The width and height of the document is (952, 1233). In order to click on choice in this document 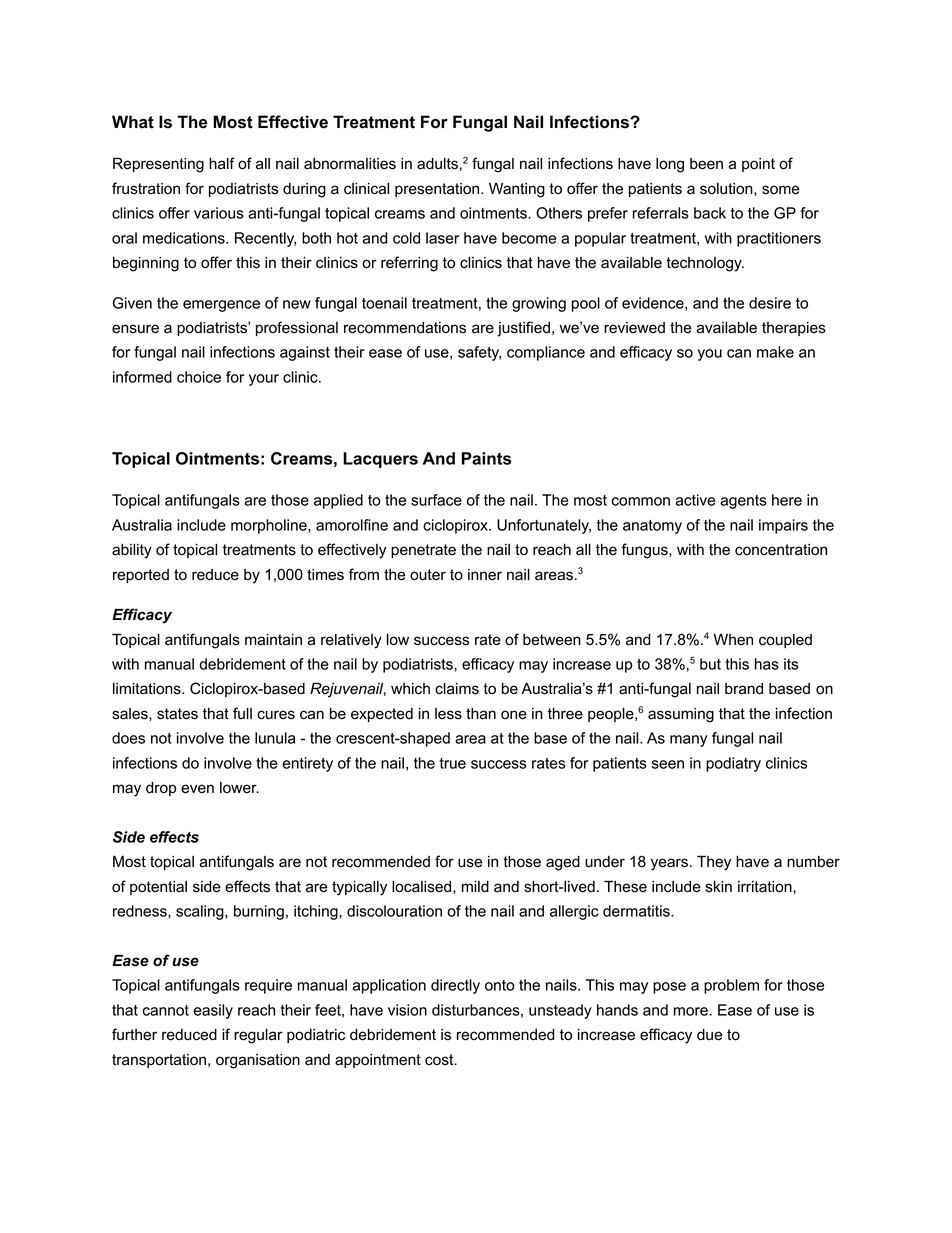, I will do `click(199, 377)`.
